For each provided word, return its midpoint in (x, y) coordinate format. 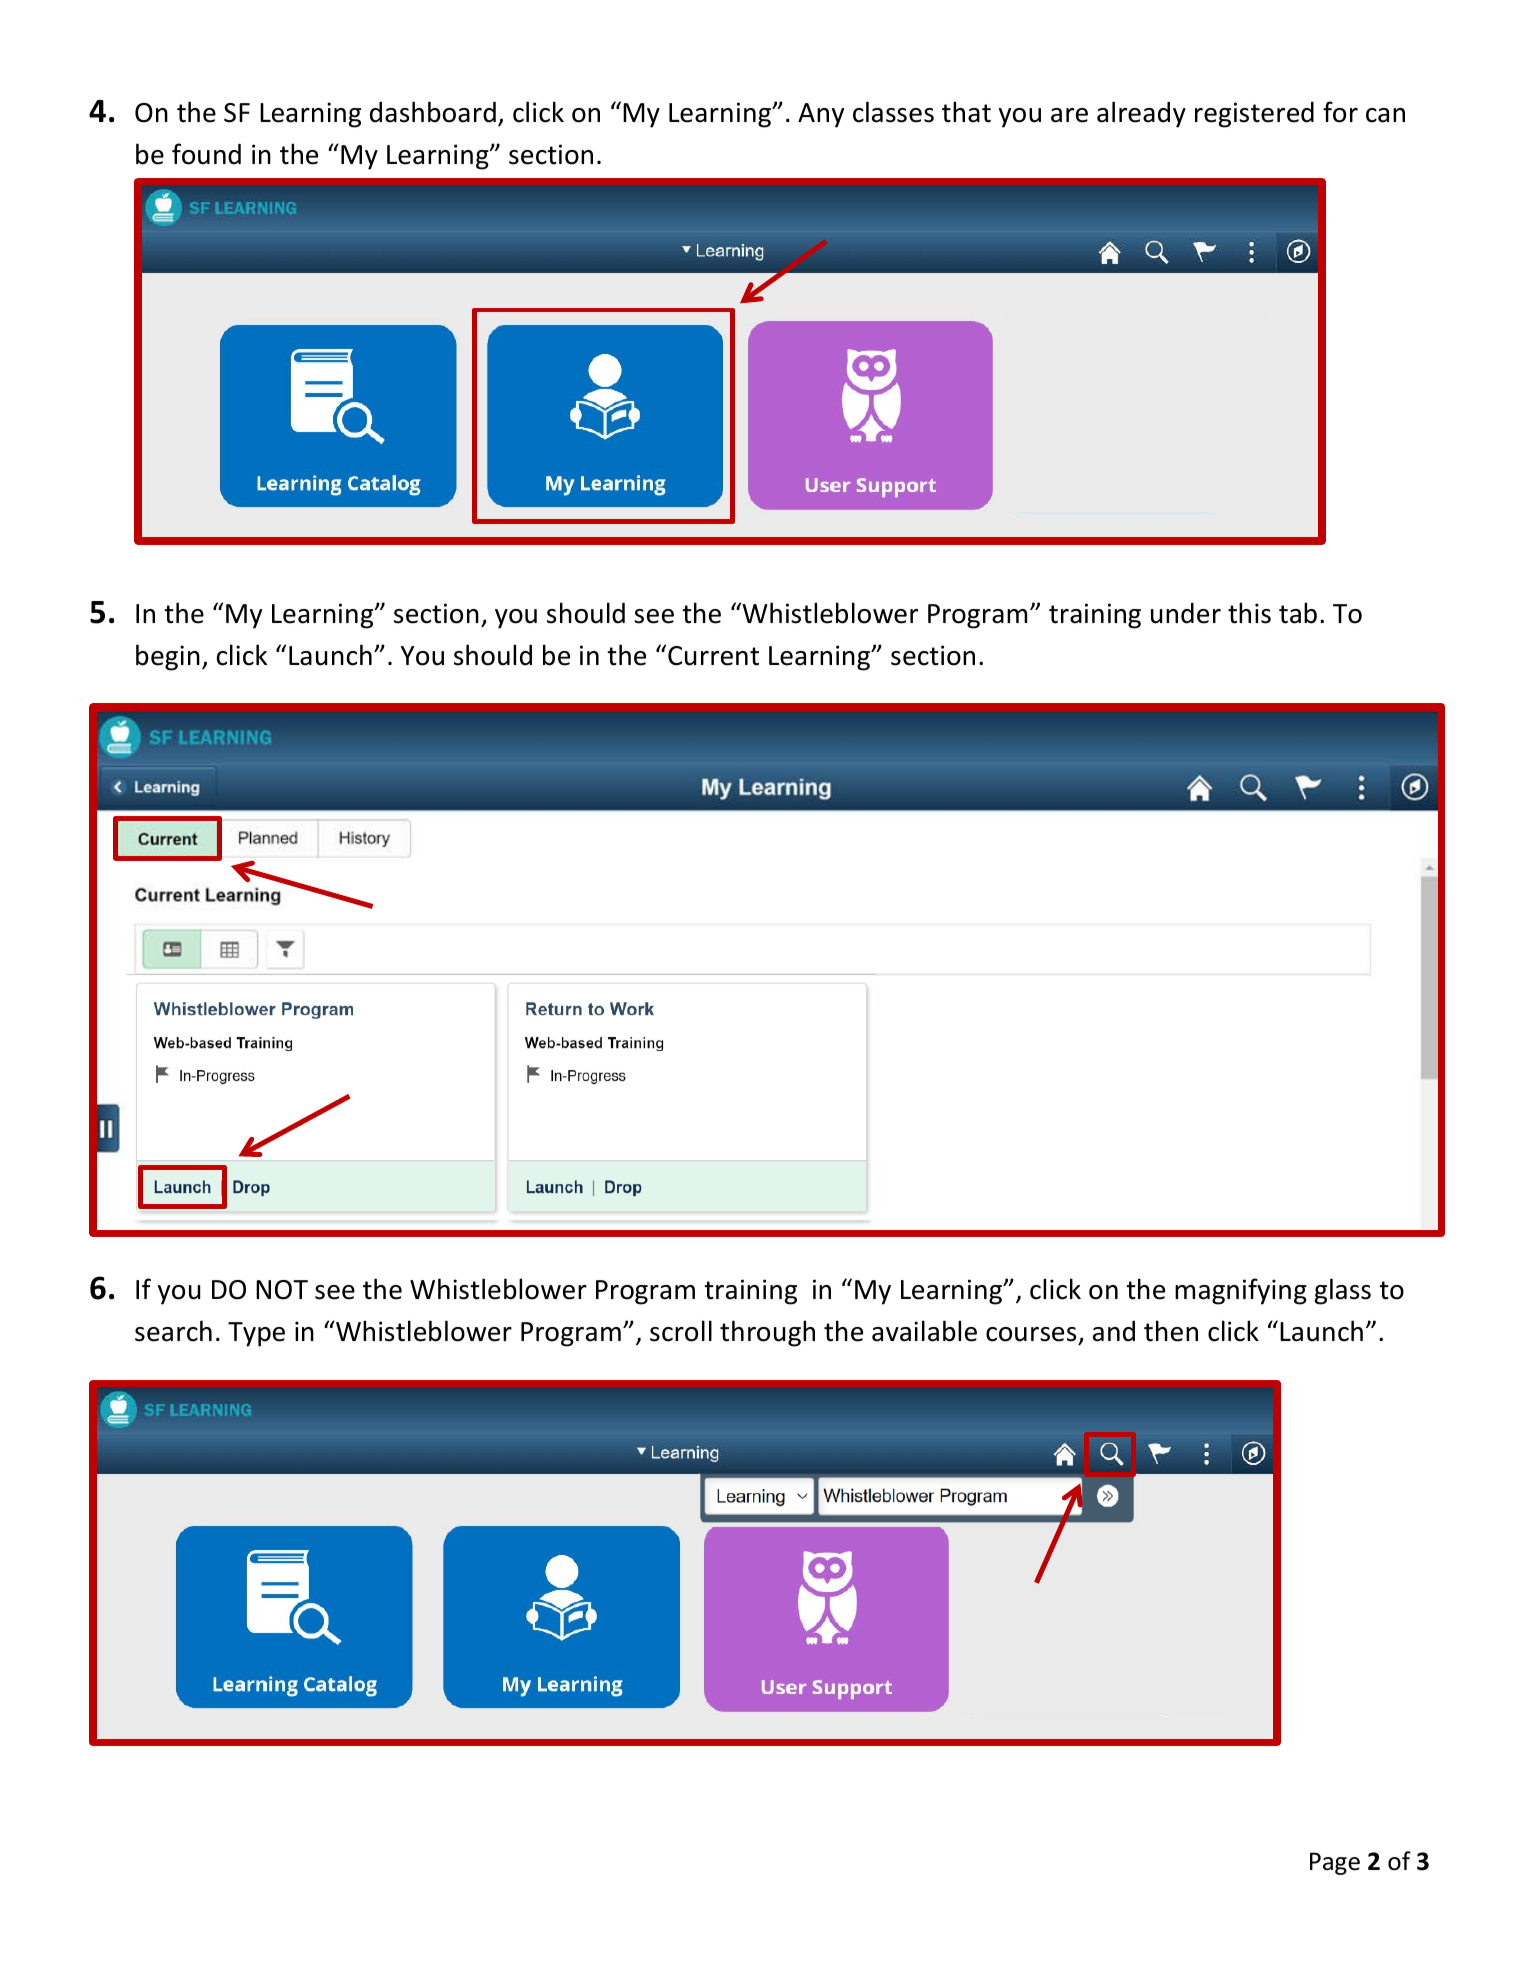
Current (713, 656)
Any (821, 115)
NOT (282, 1290)
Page (1335, 1863)
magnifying (1241, 1291)
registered (1254, 115)
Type (256, 1334)
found (206, 154)
